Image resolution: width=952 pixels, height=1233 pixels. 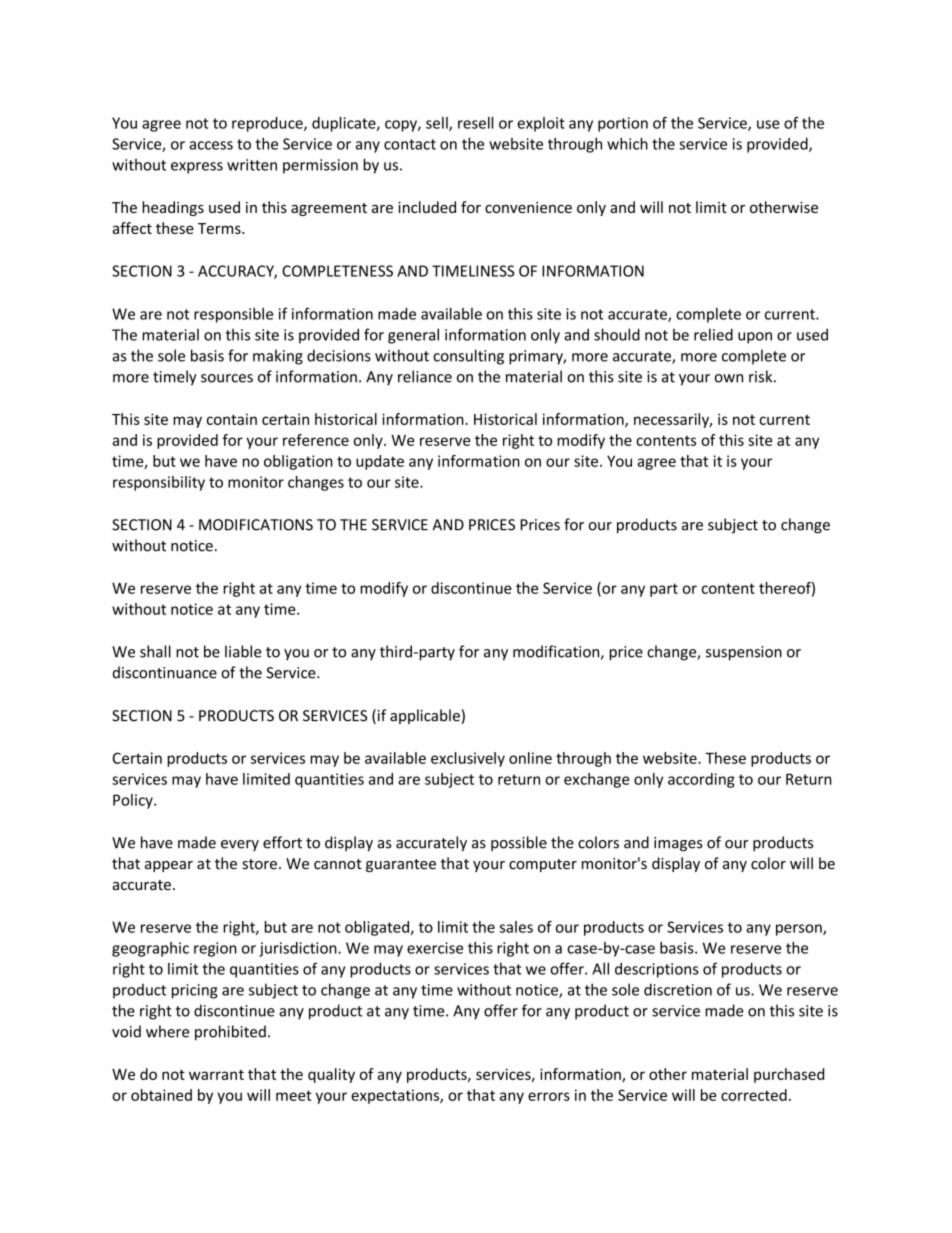 What do you see at coordinates (519, 843) in the screenshot?
I see `possible` at bounding box center [519, 843].
